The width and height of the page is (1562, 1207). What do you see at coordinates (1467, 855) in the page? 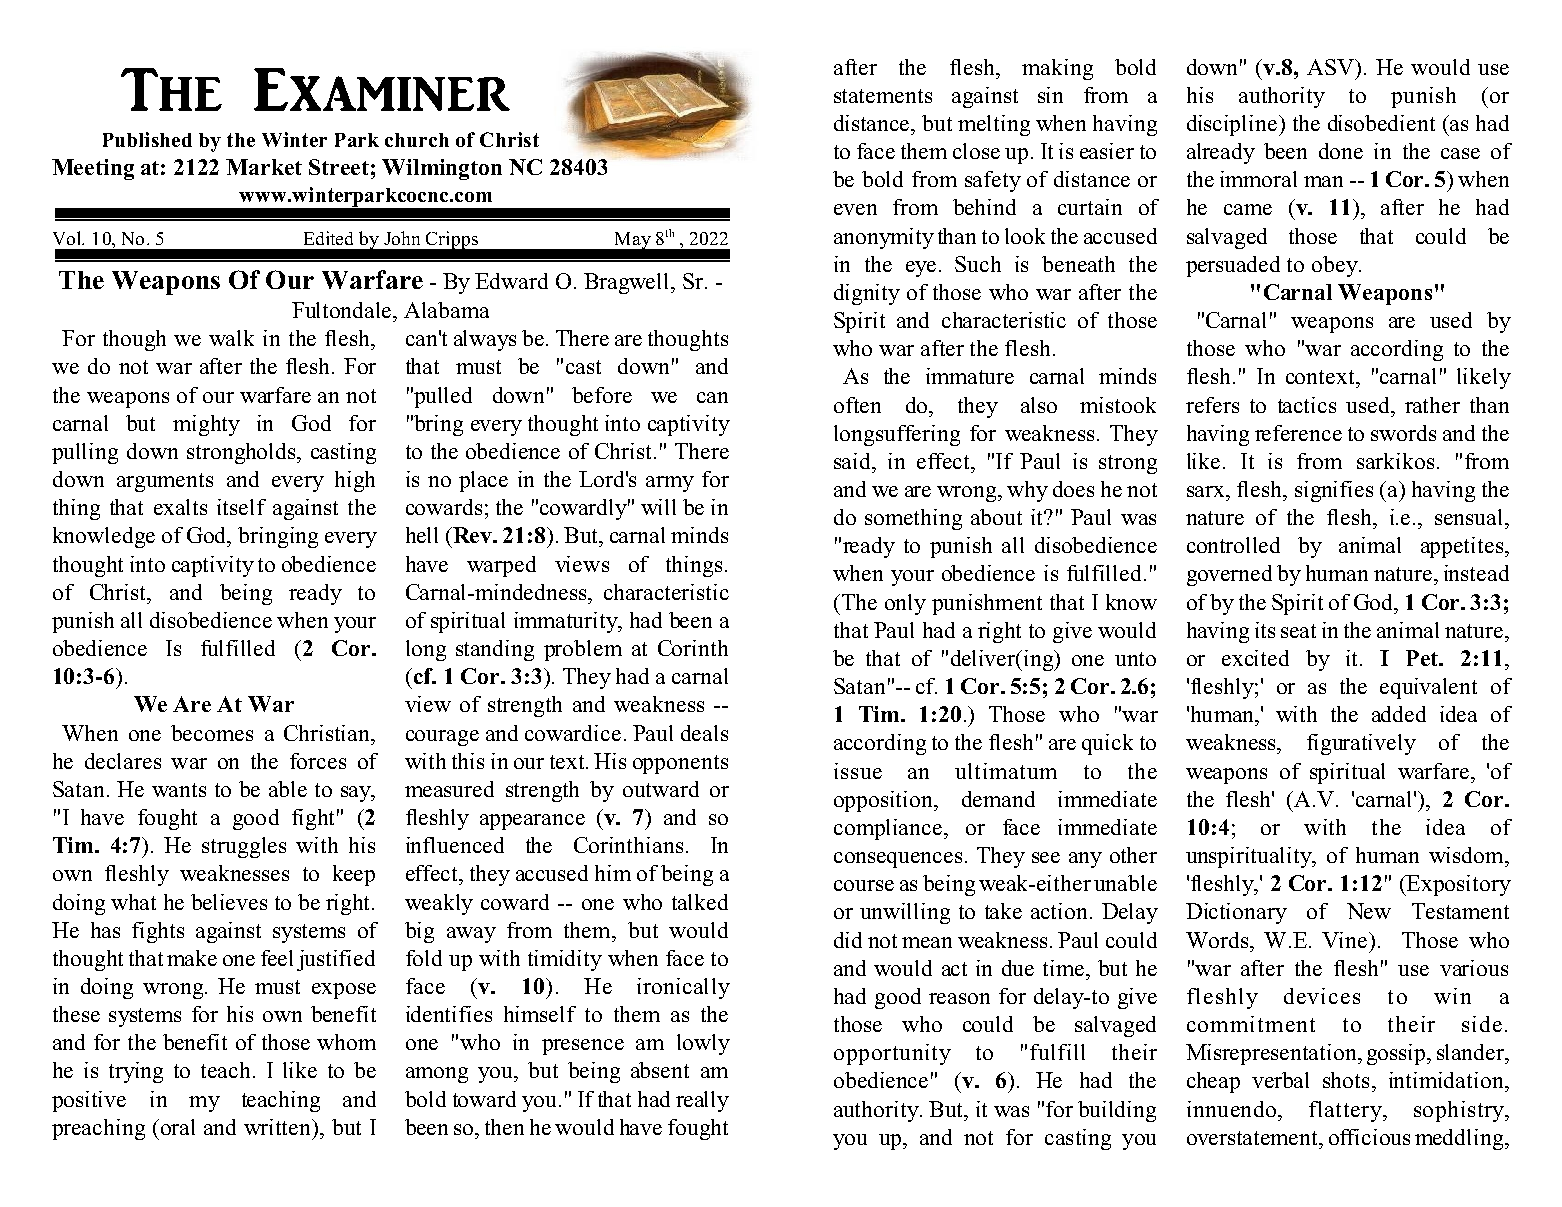
I see `wisdom` at bounding box center [1467, 855].
